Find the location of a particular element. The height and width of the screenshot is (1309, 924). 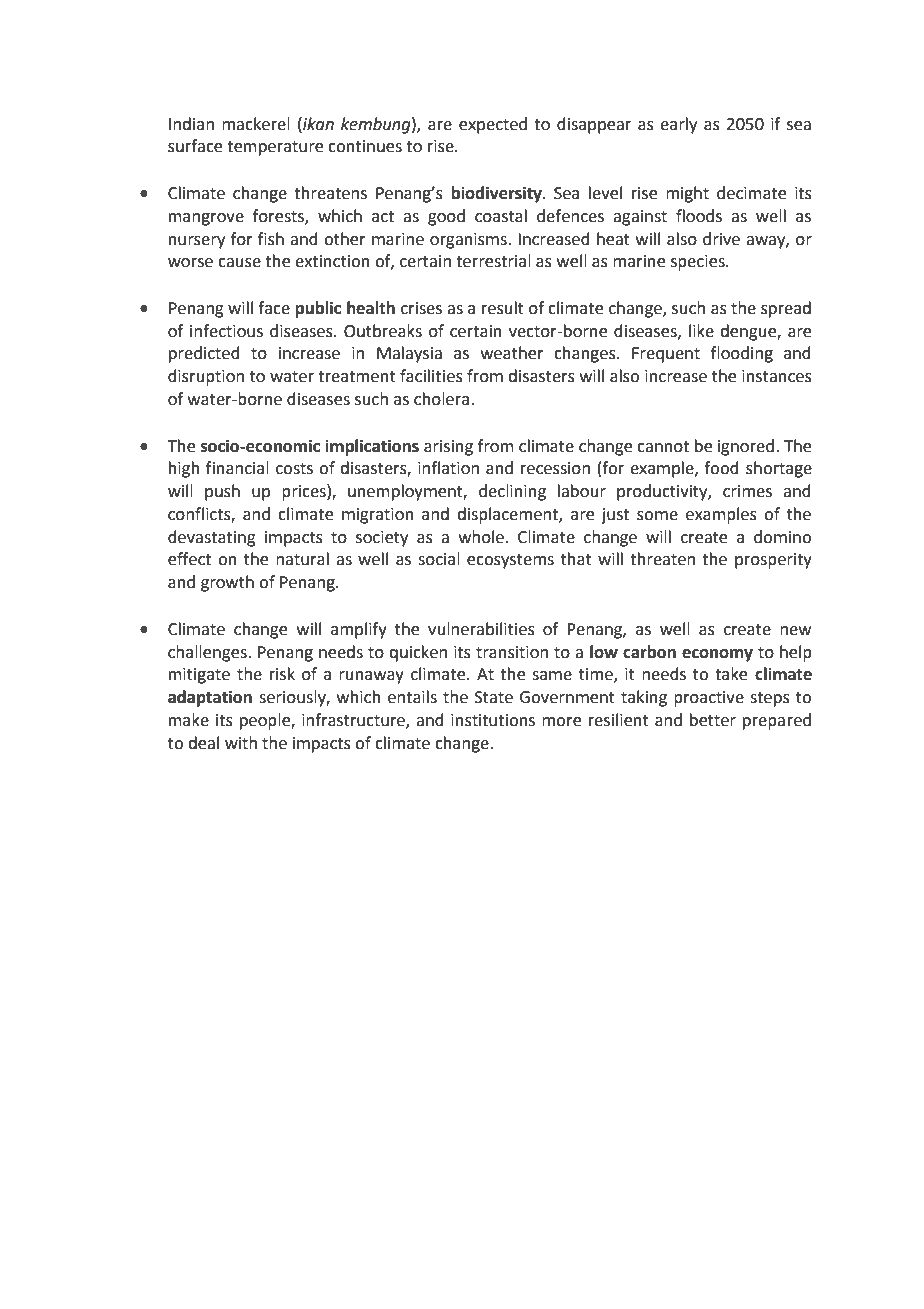

declining is located at coordinates (512, 492).
